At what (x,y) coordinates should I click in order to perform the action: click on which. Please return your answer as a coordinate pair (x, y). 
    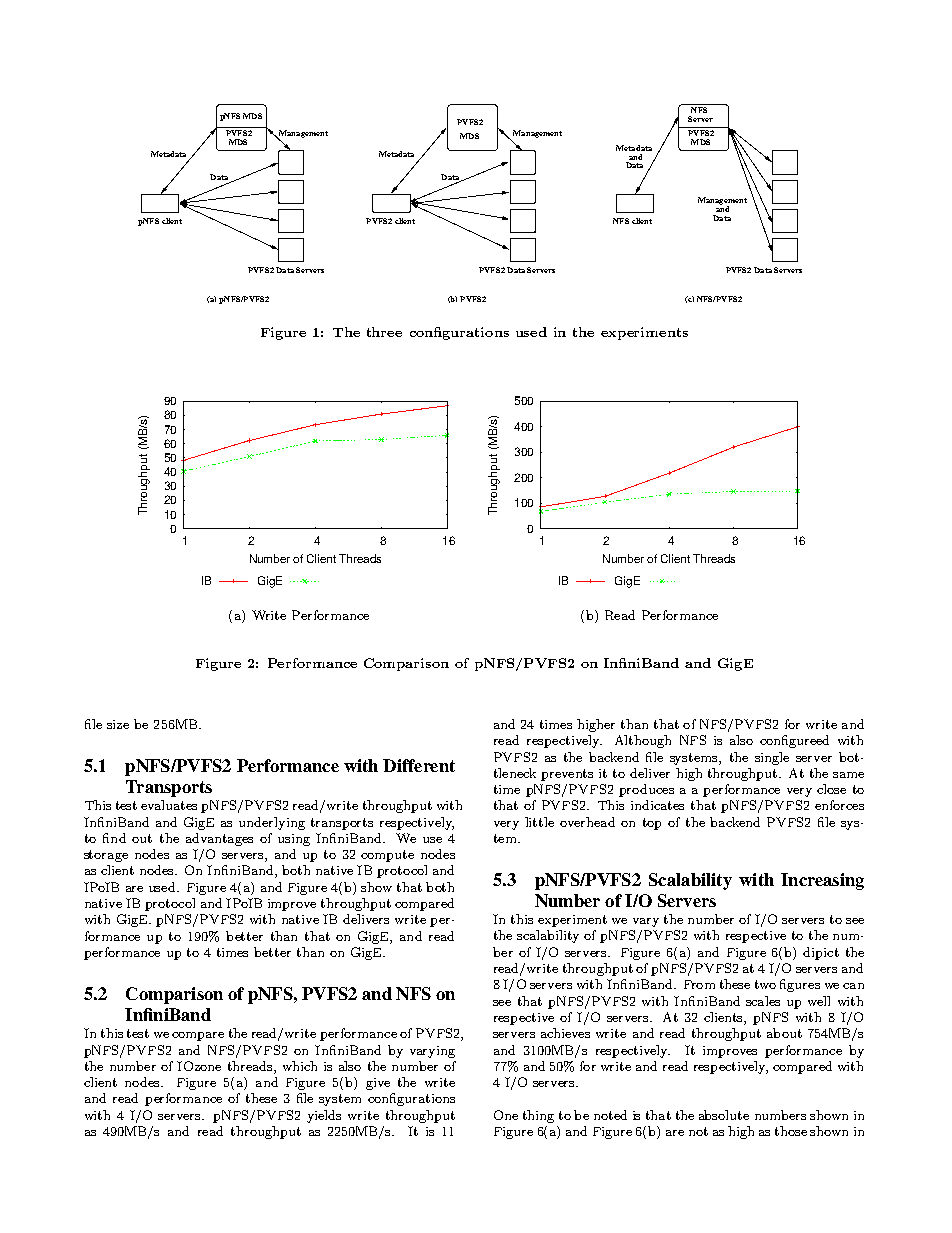
    Looking at the image, I should click on (300, 1066).
